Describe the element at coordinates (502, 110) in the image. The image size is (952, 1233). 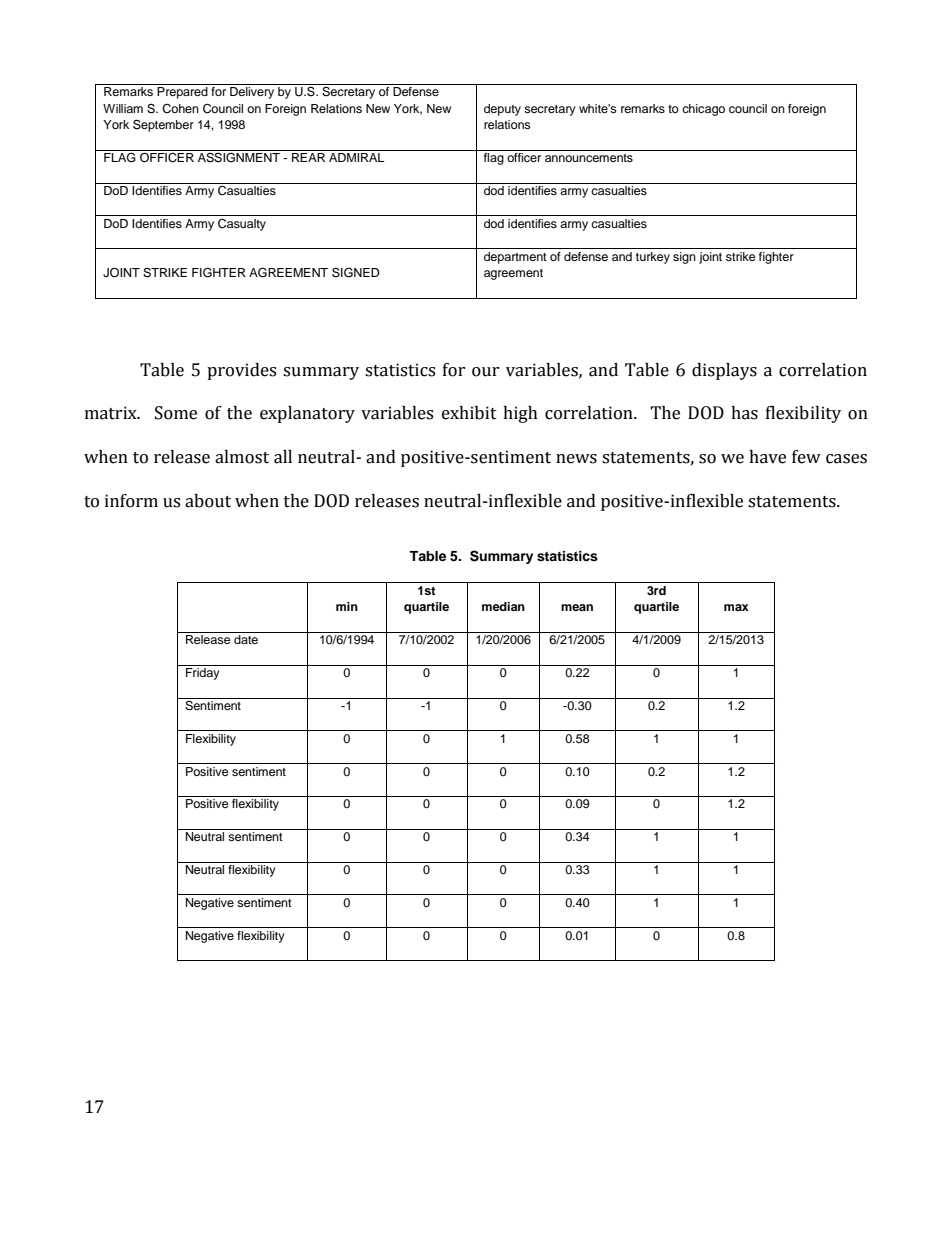
I see `deputy` at that location.
